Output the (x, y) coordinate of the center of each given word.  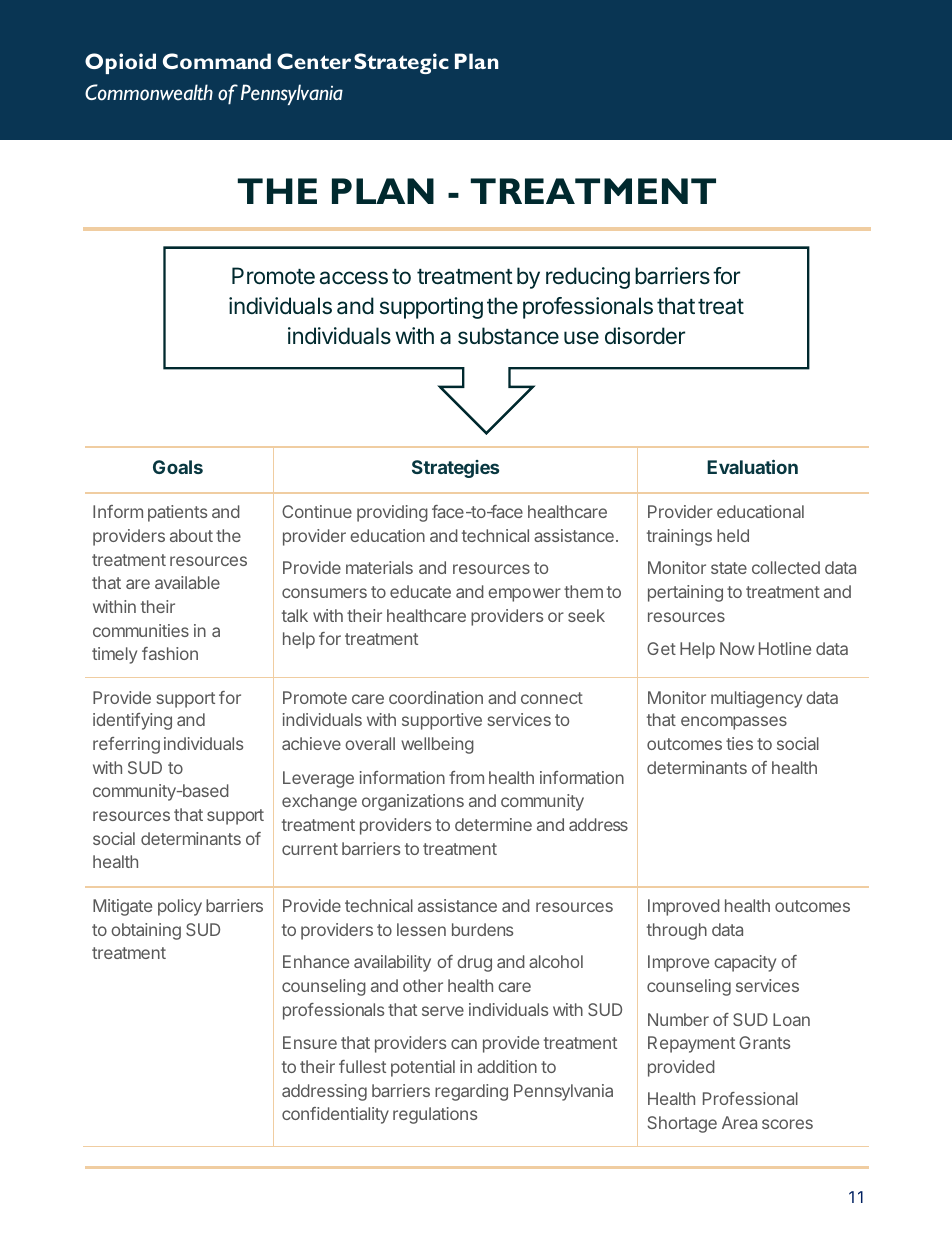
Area (739, 1122)
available (187, 582)
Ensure (310, 1042)
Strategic (401, 63)
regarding (471, 1092)
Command (217, 61)
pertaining (685, 593)
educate (420, 591)
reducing (588, 278)
